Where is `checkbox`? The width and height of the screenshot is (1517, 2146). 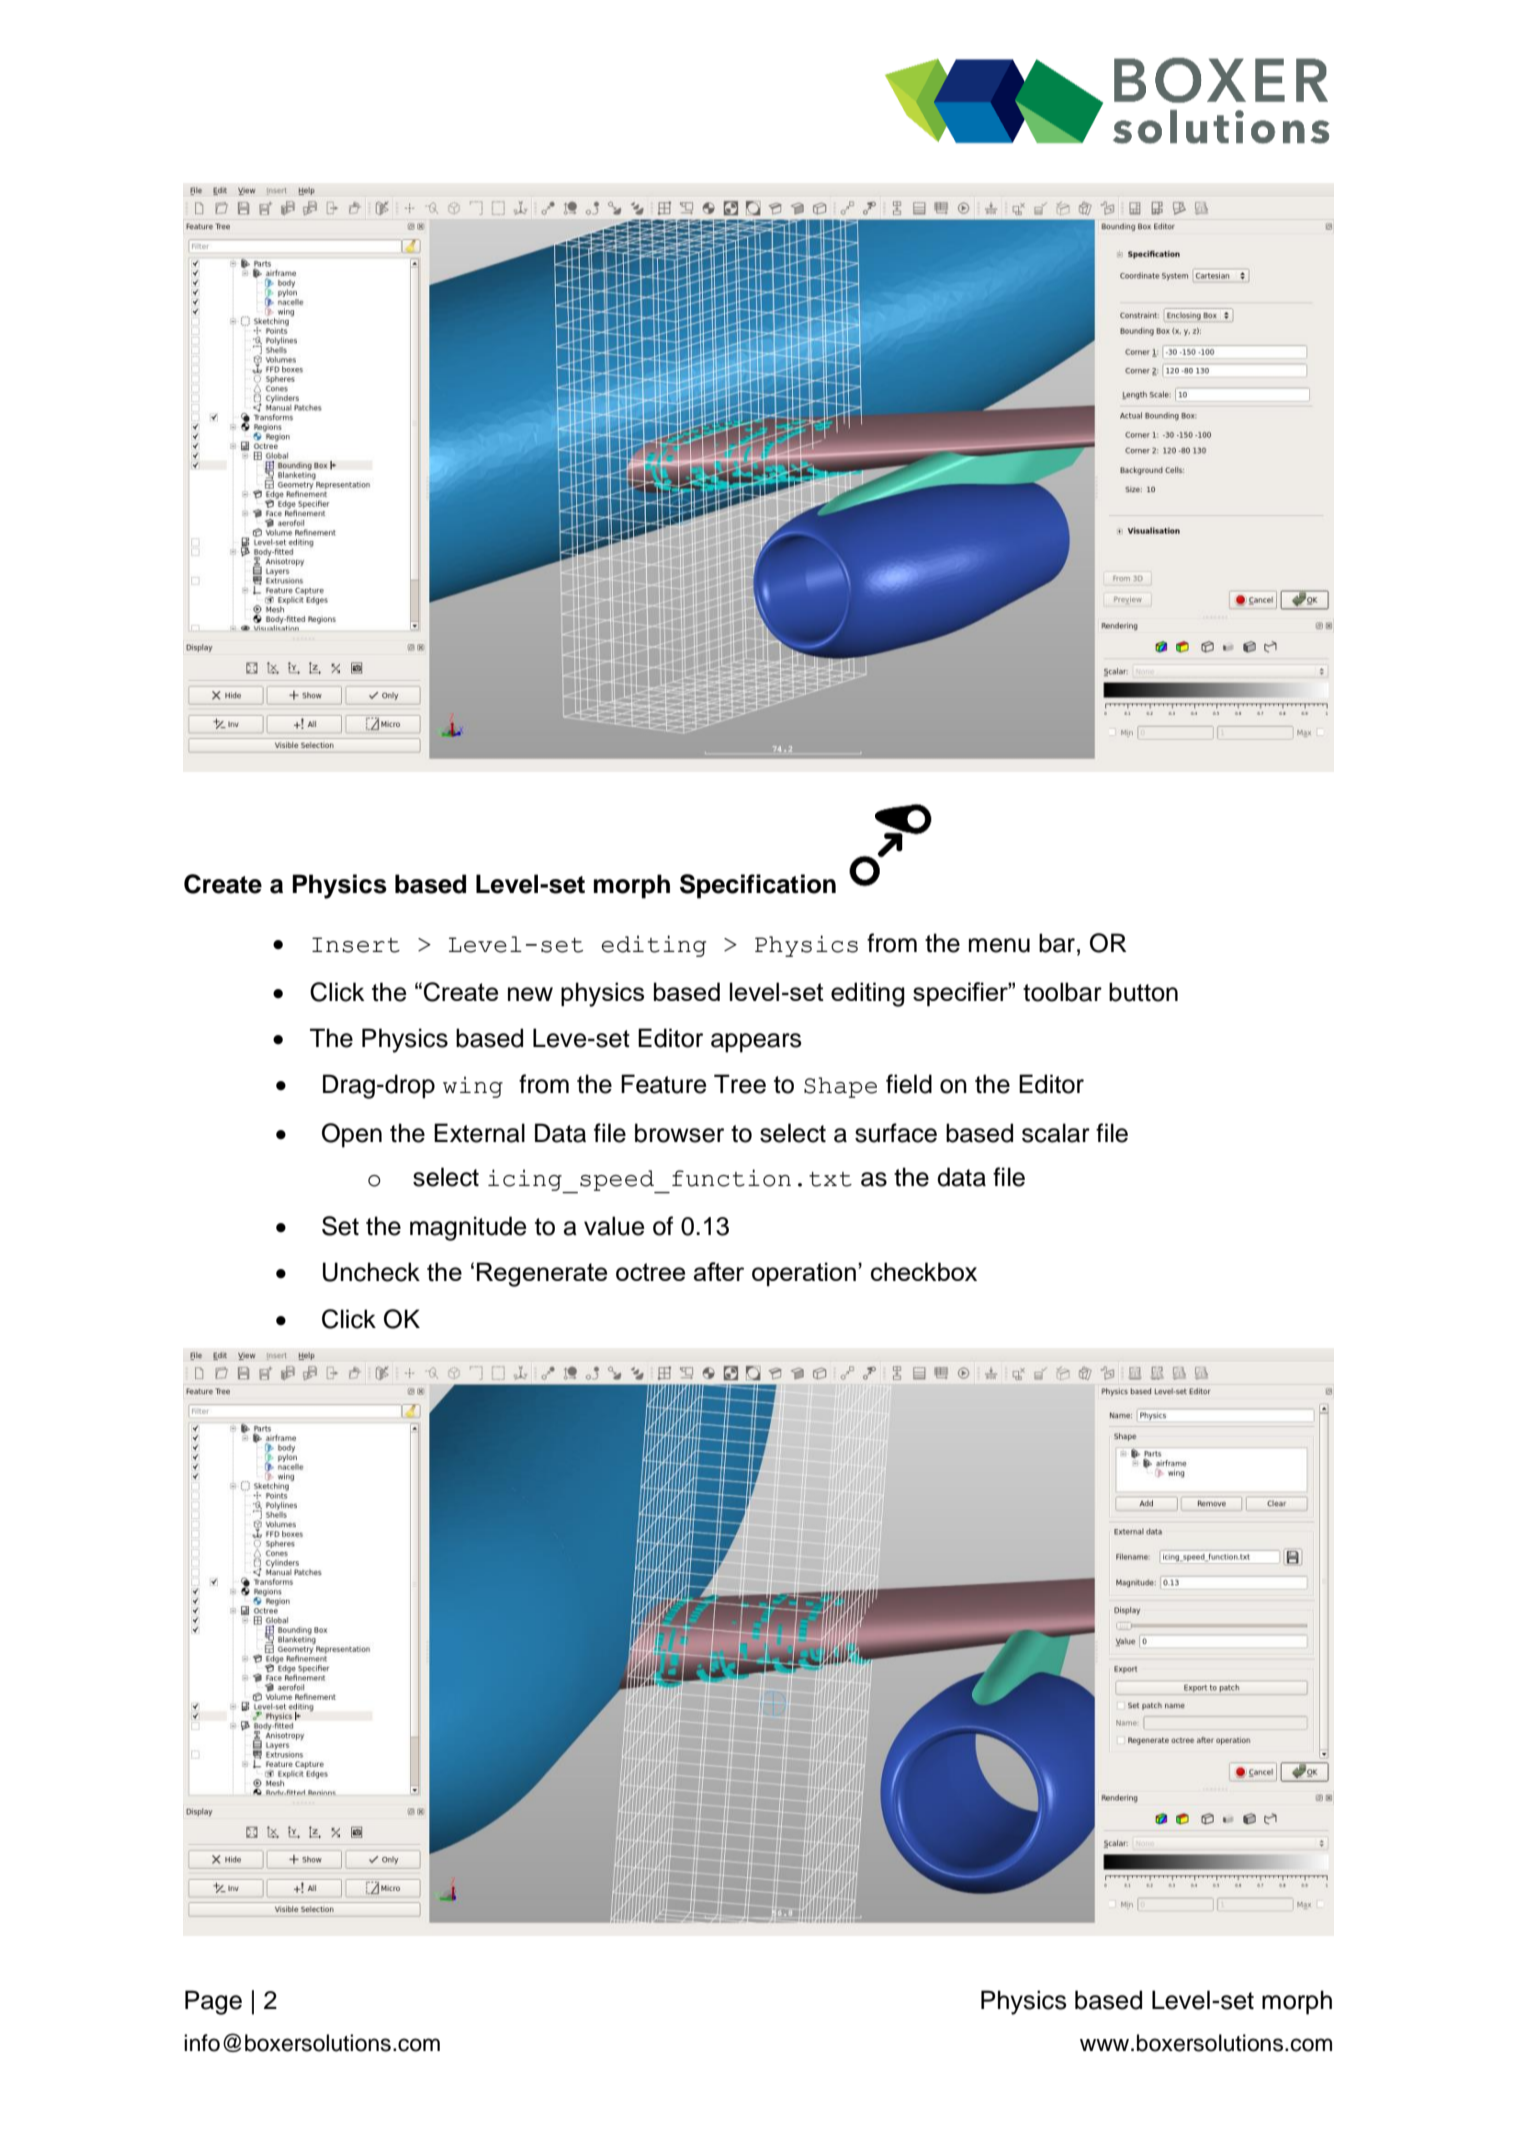 checkbox is located at coordinates (924, 1271).
